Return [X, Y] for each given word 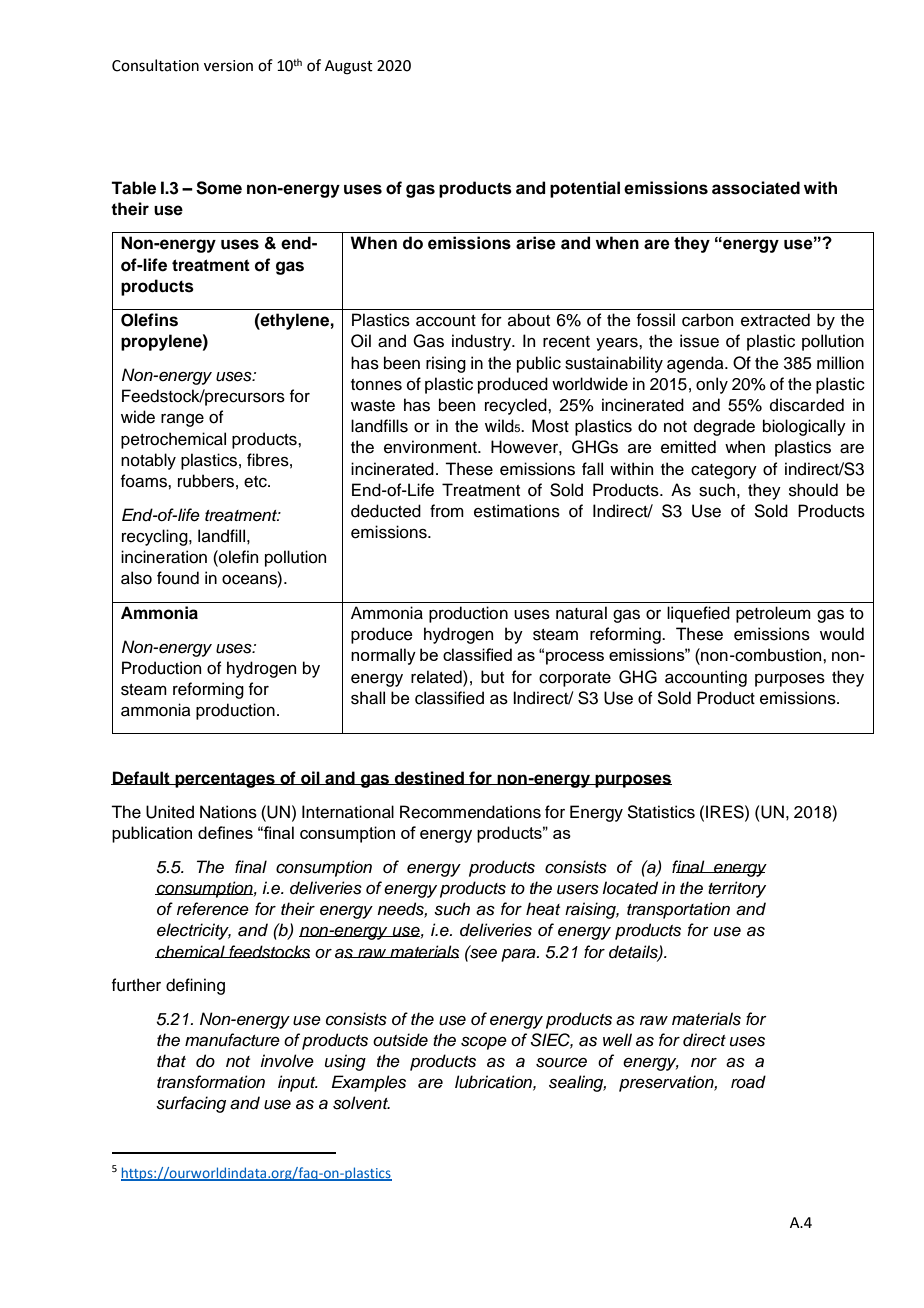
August [349, 67]
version [228, 66]
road [748, 1082]
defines [225, 832]
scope [484, 1043]
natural [581, 613]
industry [482, 342]
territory [737, 889]
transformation [211, 1082]
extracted [775, 320]
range [182, 420]
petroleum [773, 614]
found [178, 578]
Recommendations [470, 812]
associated [756, 188]
